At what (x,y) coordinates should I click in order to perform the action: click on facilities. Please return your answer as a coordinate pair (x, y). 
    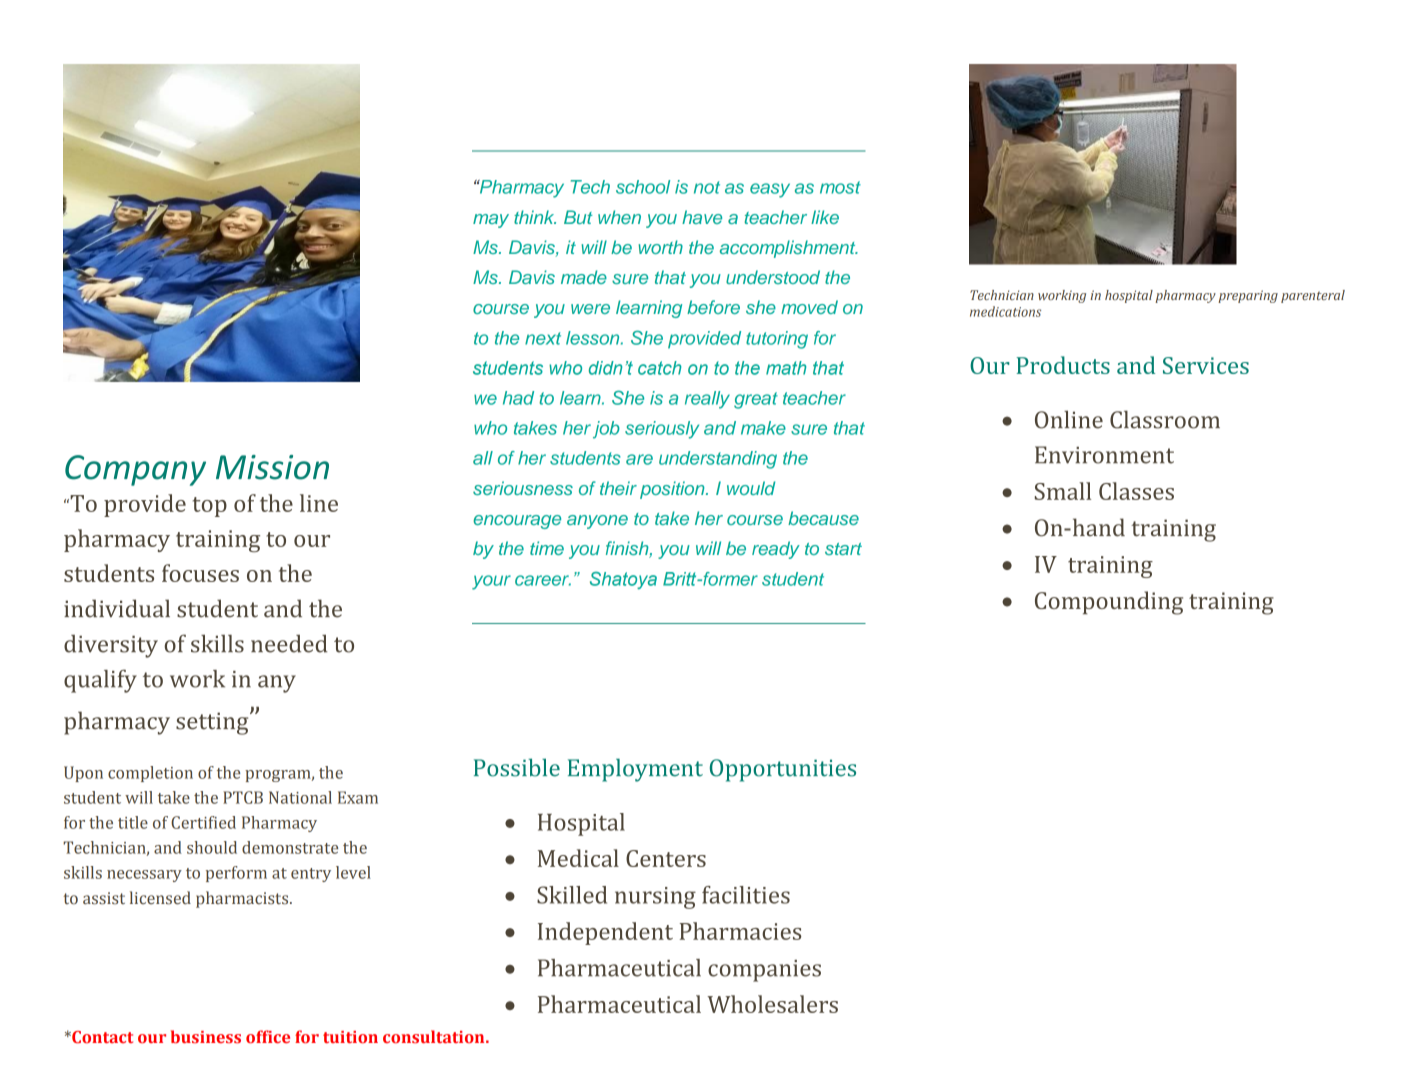
    Looking at the image, I should click on (746, 895).
